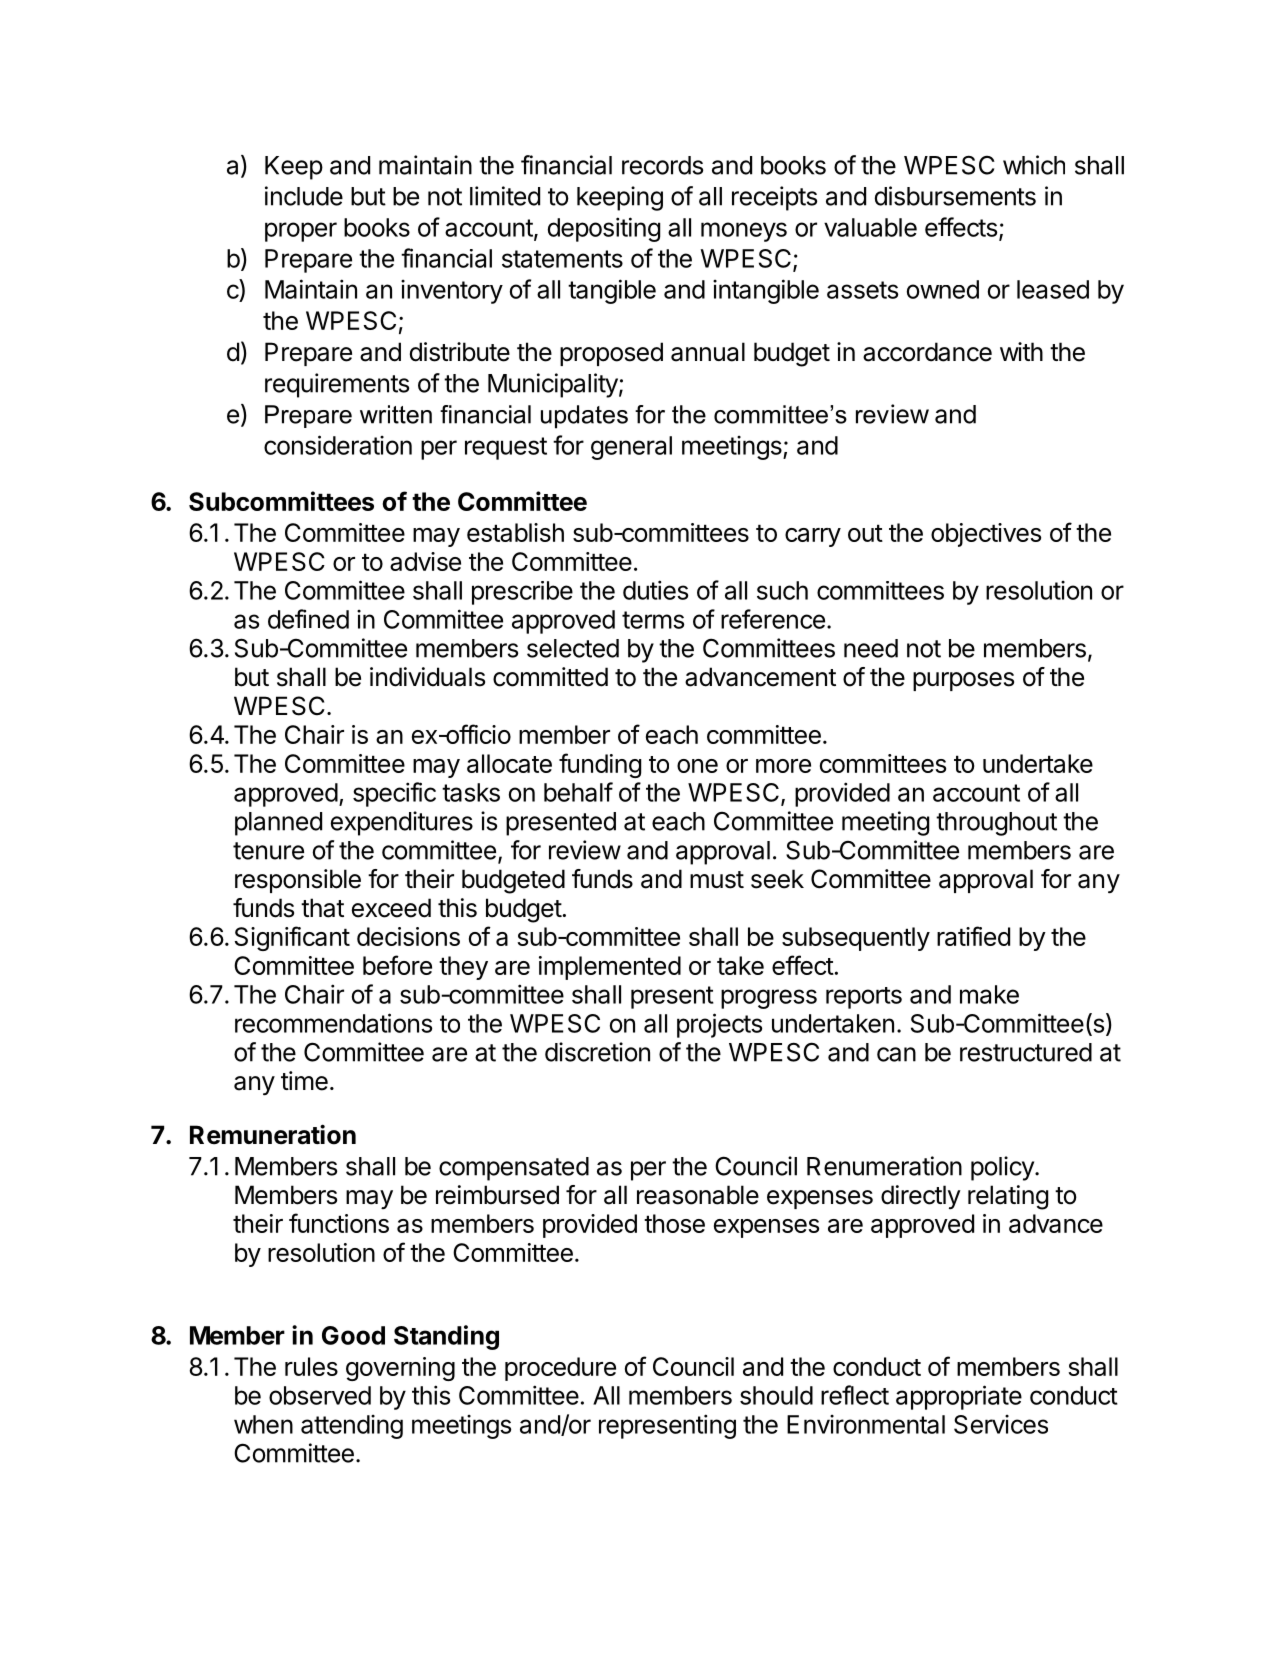 The image size is (1279, 1656). Describe the element at coordinates (600, 765) in the image. I see `funding` at that location.
